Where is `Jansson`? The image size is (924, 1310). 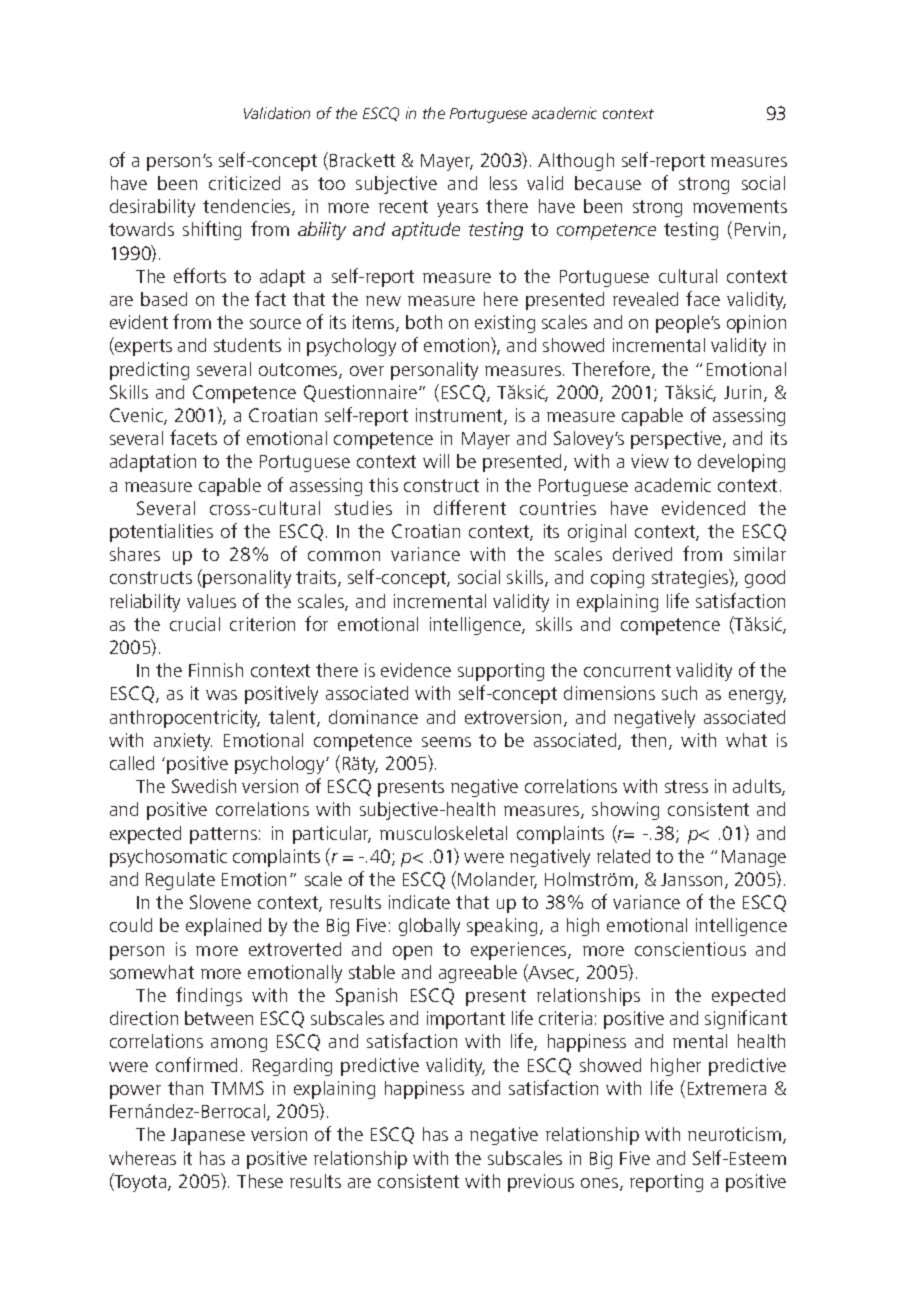
Jansson is located at coordinates (691, 879).
